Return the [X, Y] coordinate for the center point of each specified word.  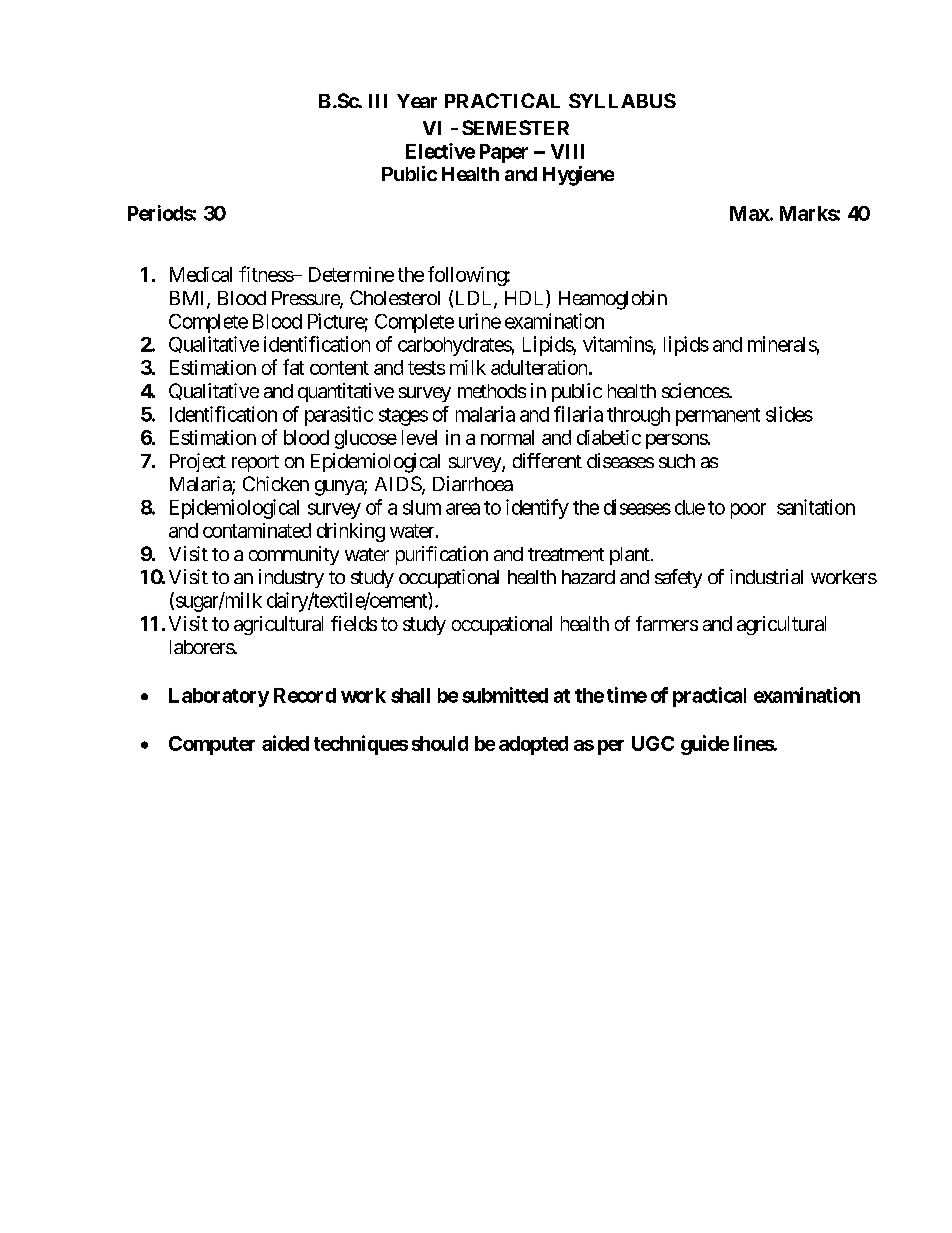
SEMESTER [515, 127]
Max [750, 213]
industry [291, 578]
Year [417, 101]
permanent [718, 417]
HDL [526, 299]
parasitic [339, 416]
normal [507, 437]
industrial [766, 576]
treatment [566, 554]
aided [285, 743]
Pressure [306, 299]
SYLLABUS [622, 100]
